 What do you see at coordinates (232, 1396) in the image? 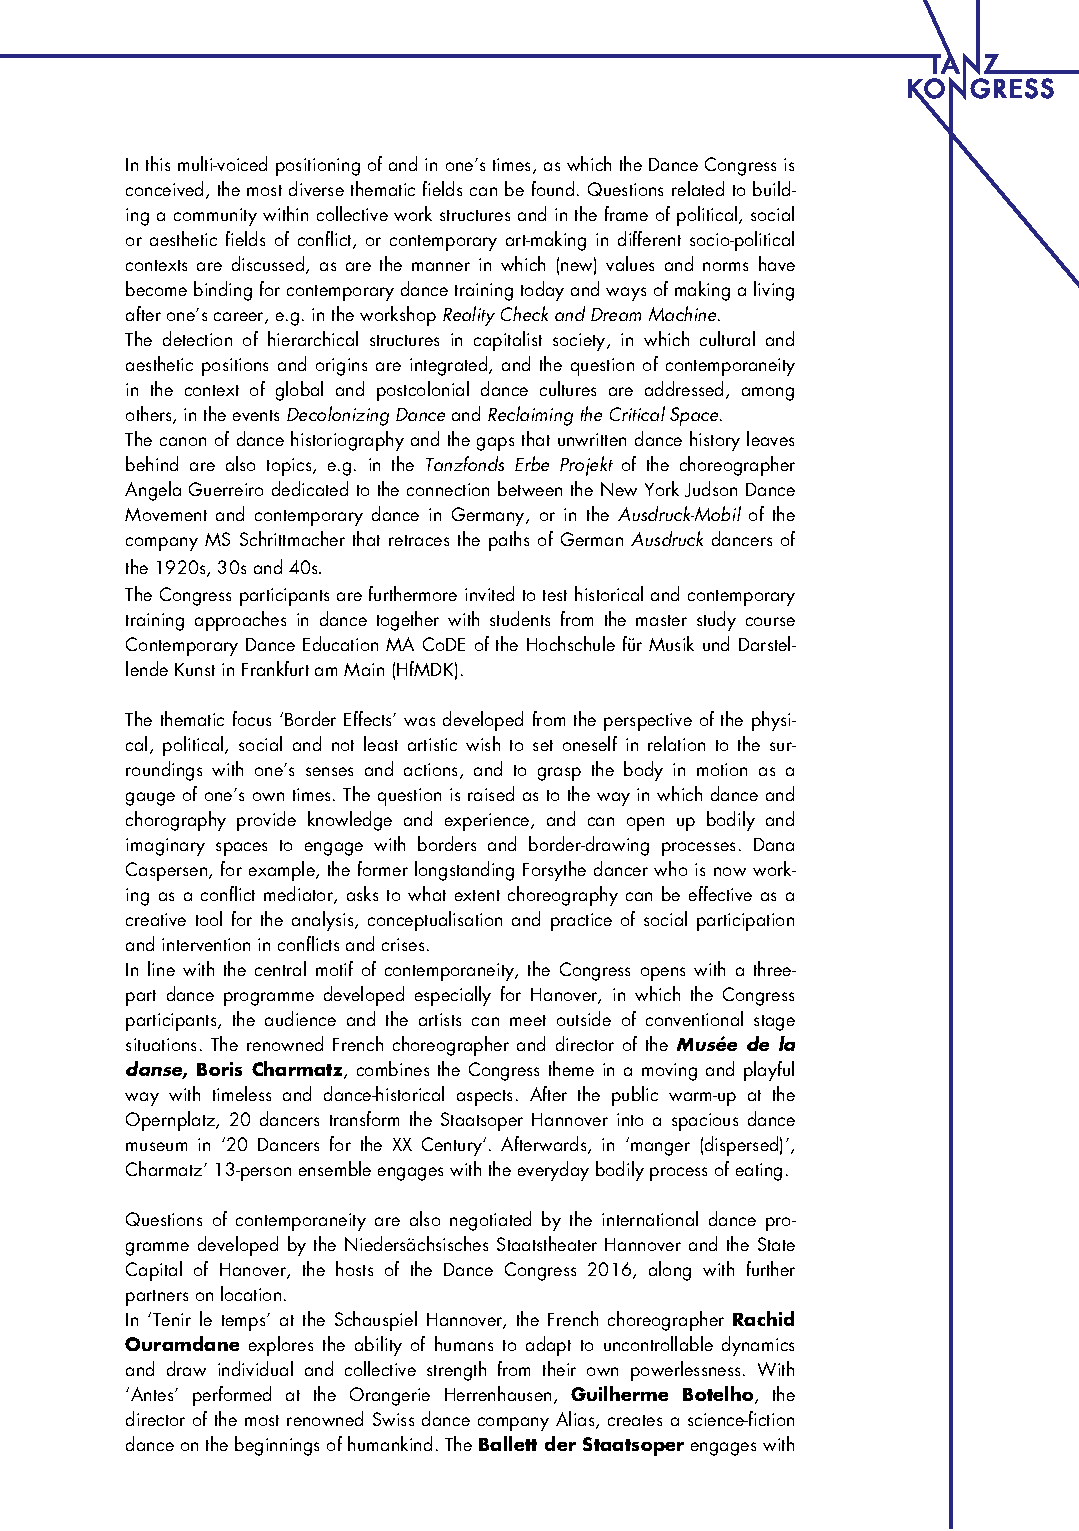
I see `performed` at bounding box center [232, 1396].
